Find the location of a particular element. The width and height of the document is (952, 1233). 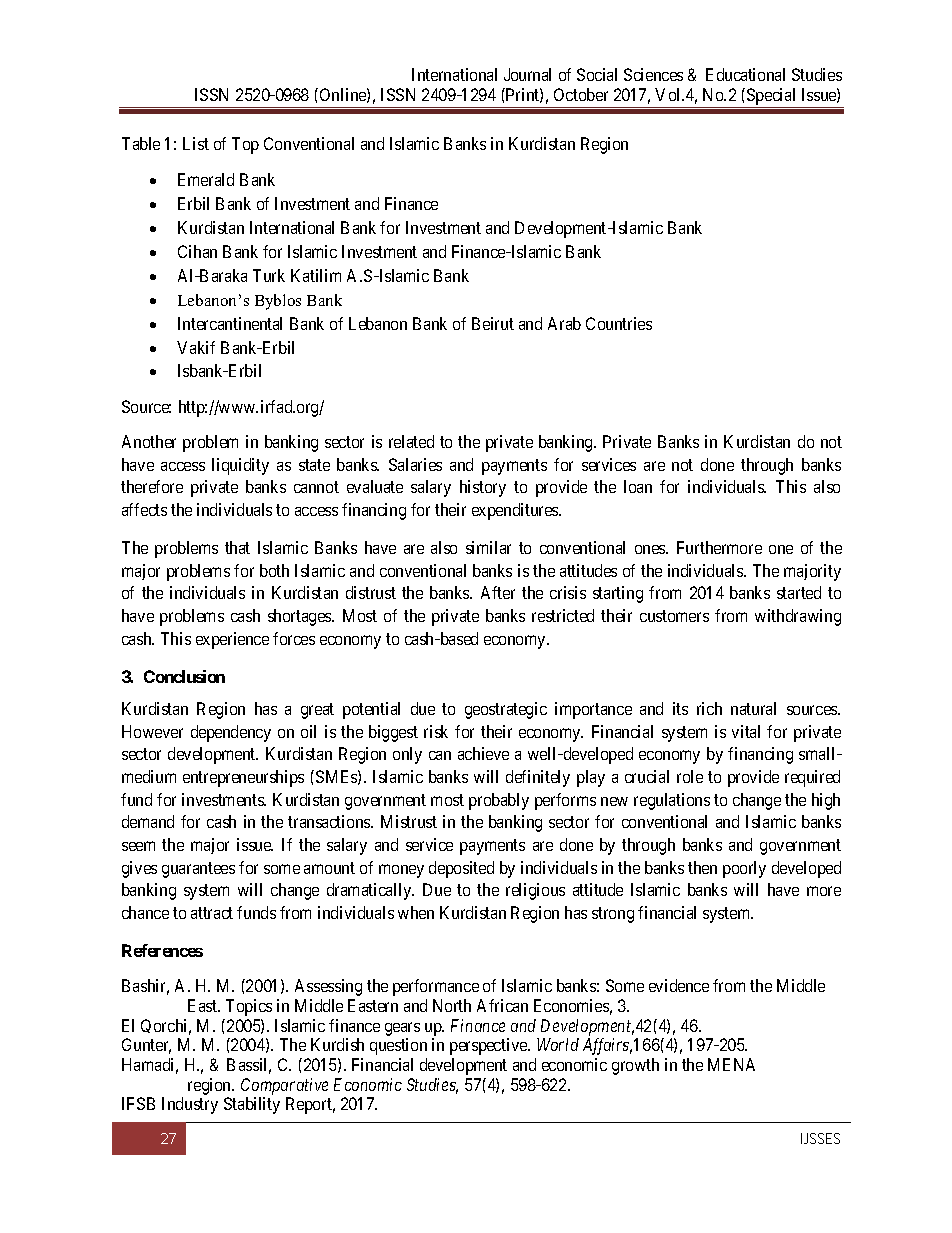

started is located at coordinates (799, 592).
